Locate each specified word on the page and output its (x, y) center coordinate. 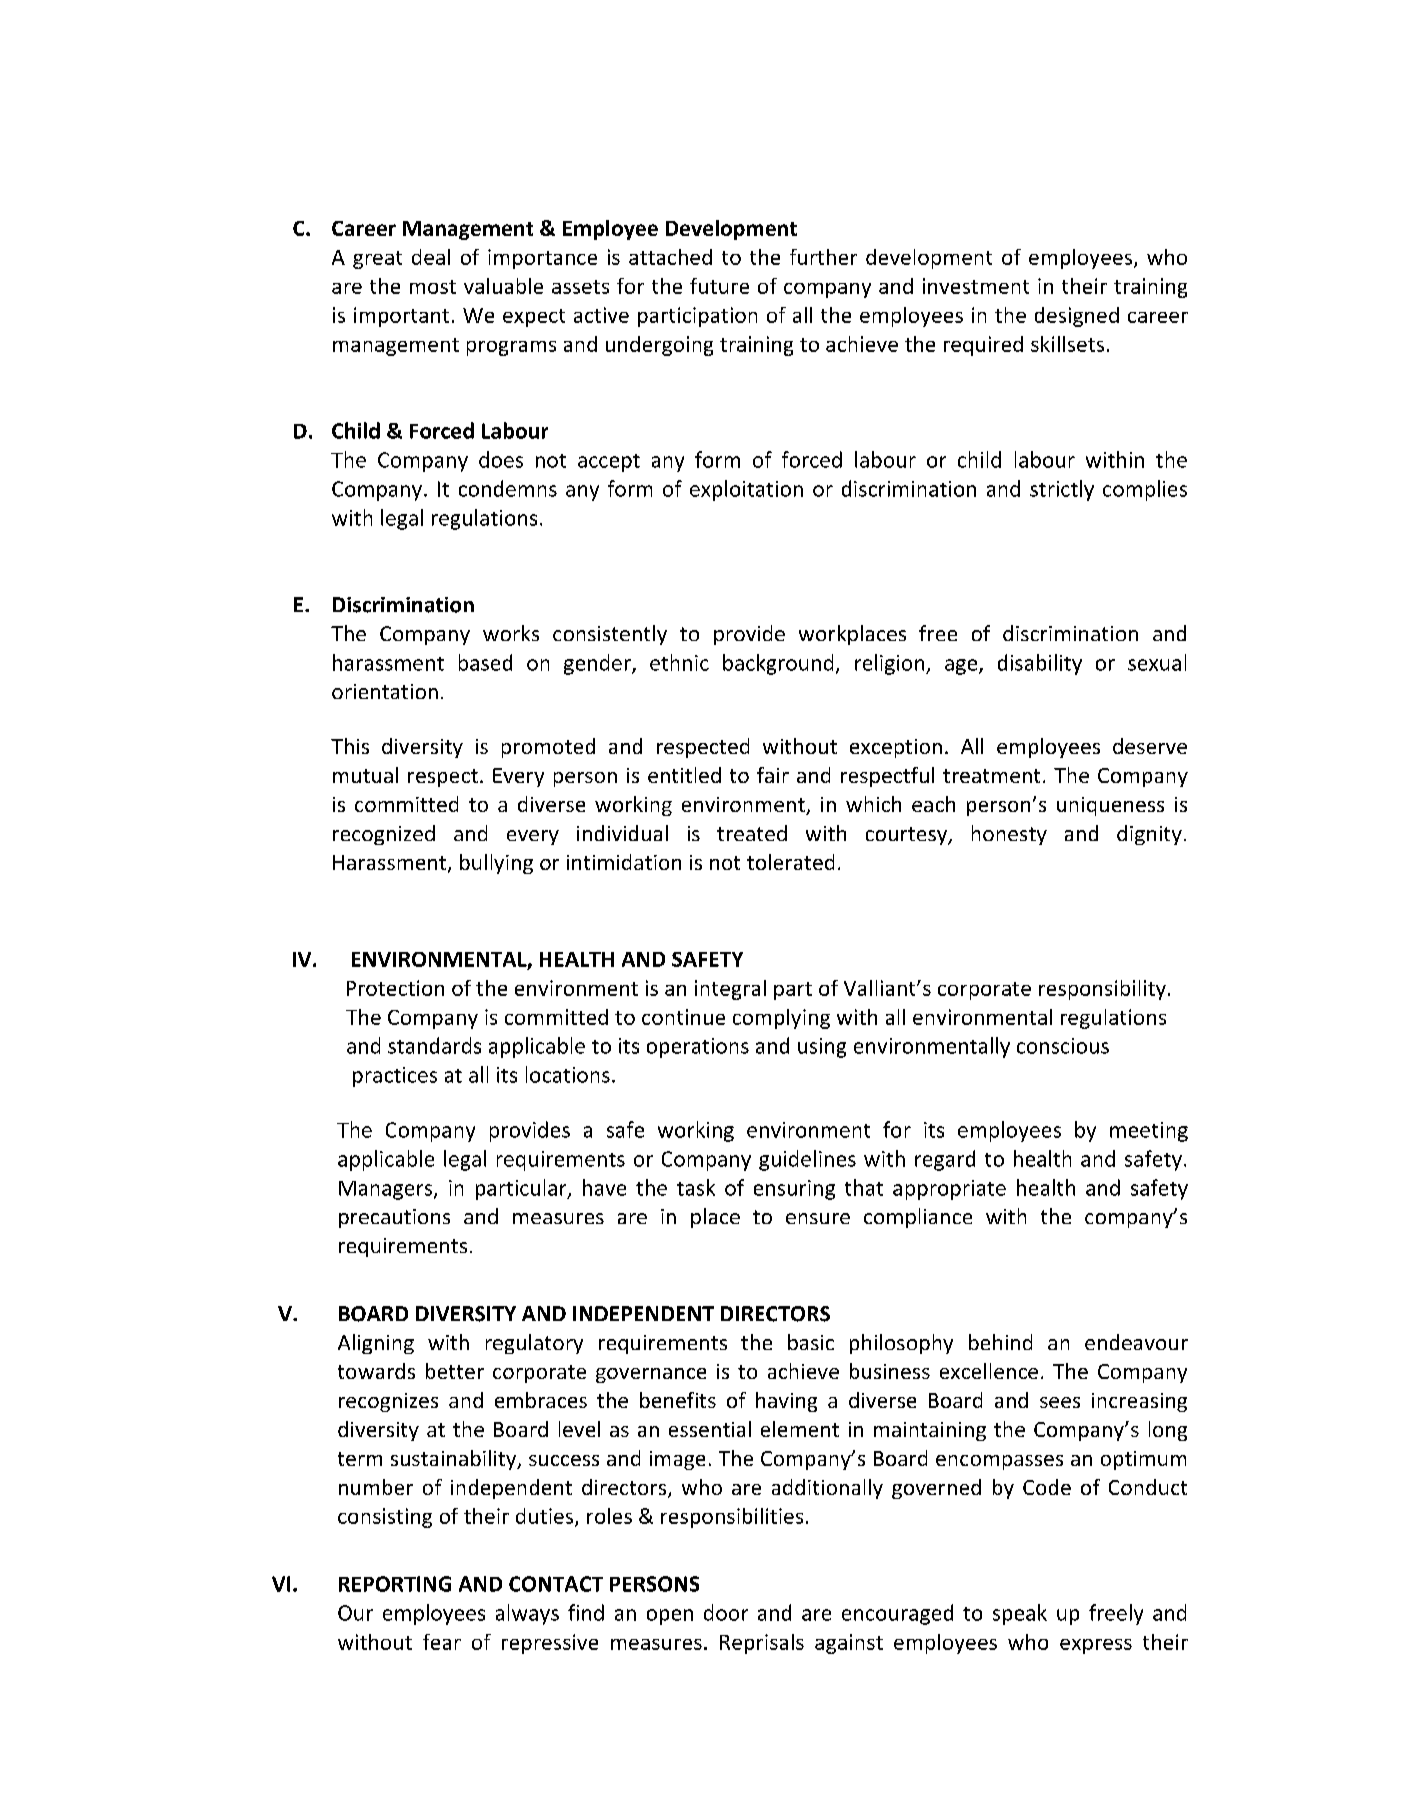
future (719, 286)
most (433, 287)
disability (1040, 664)
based (485, 662)
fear (442, 1642)
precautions (394, 1218)
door (726, 1612)
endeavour (1136, 1342)
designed (1077, 317)
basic (811, 1342)
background (778, 664)
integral (730, 990)
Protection (395, 988)
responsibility (1102, 990)
